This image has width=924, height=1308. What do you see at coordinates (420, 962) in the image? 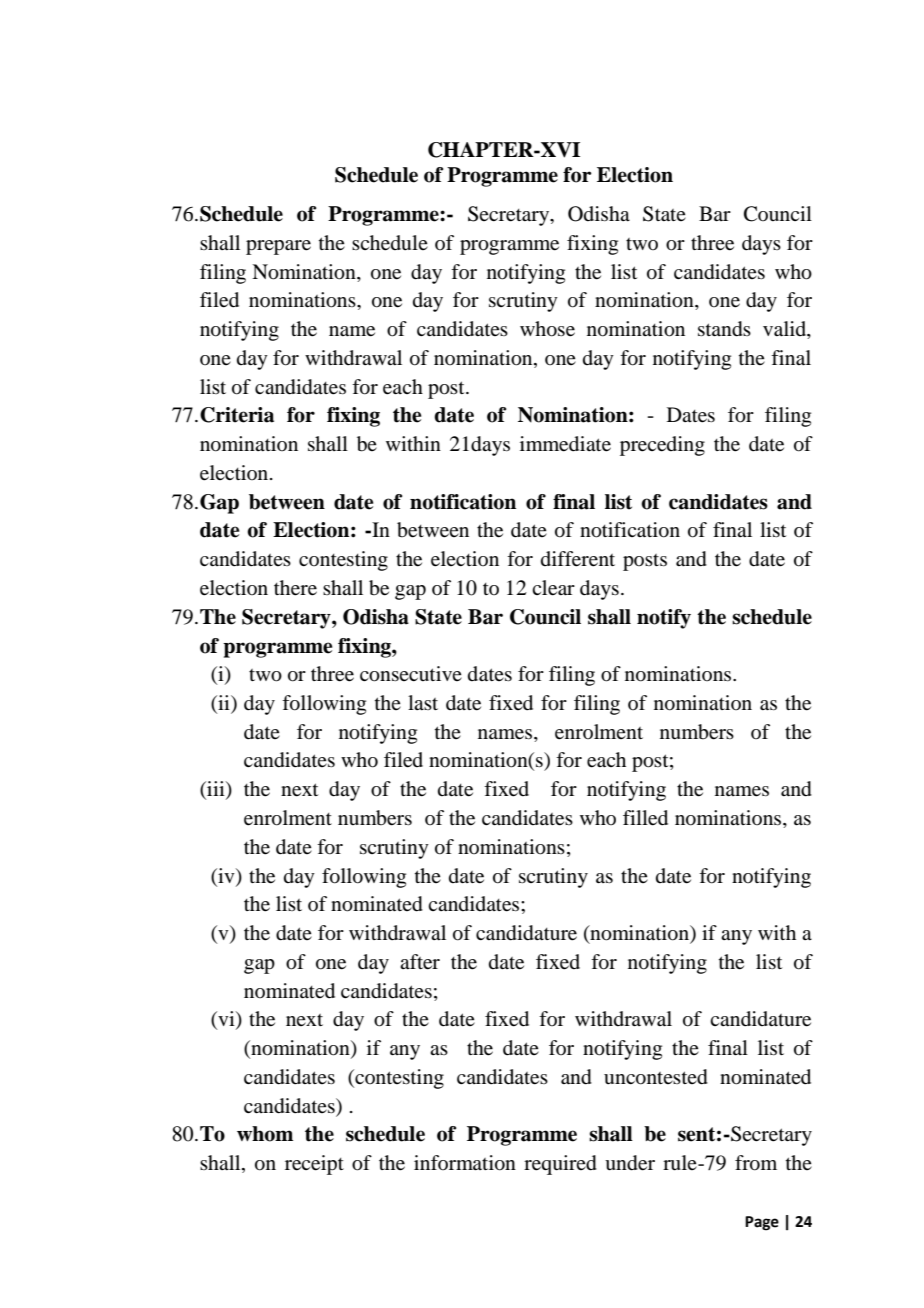
I see `after` at bounding box center [420, 962].
